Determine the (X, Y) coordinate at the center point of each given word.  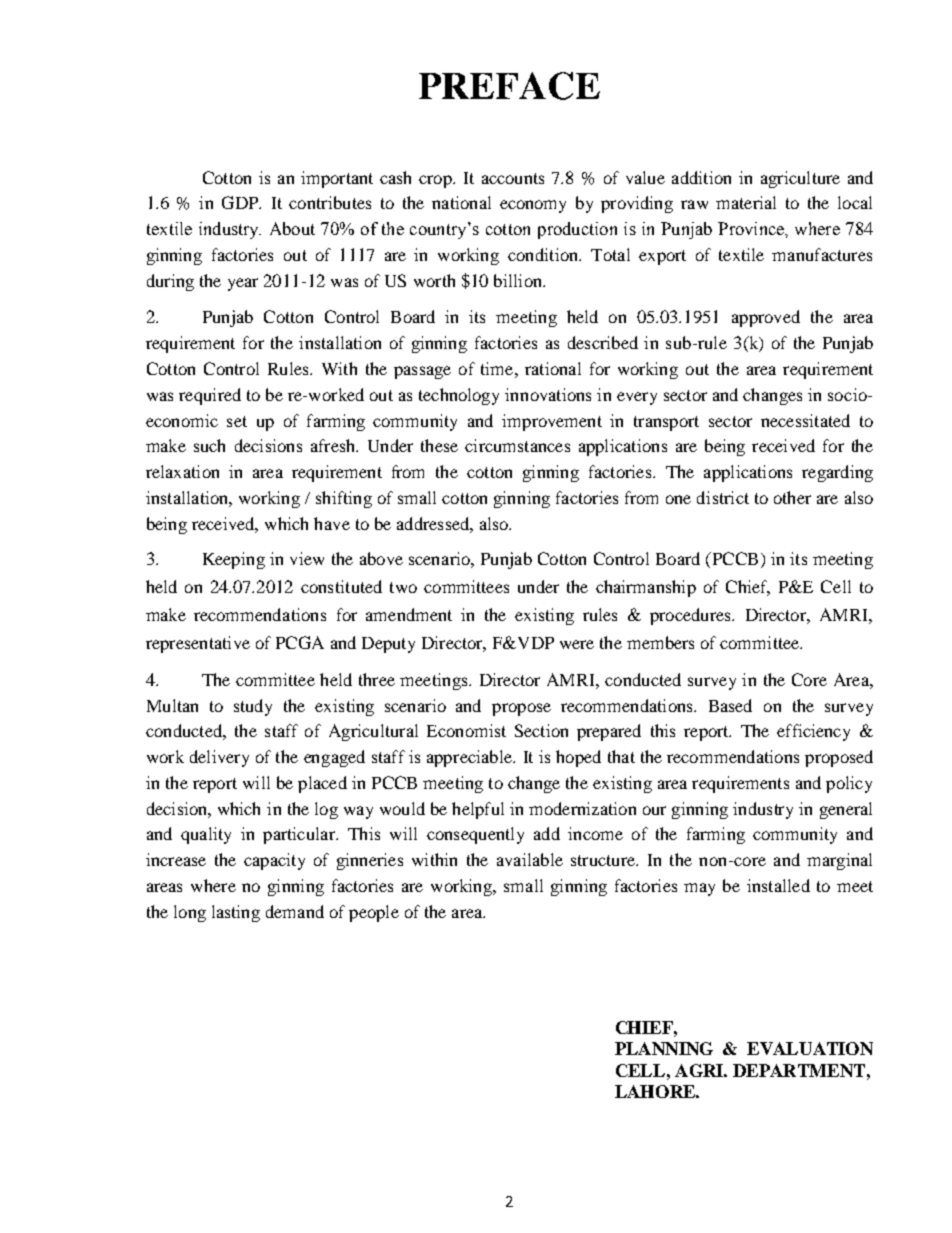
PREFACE (509, 86)
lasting (236, 913)
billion (519, 280)
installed (778, 885)
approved (766, 318)
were (577, 644)
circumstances (517, 445)
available (530, 859)
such (209, 445)
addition (701, 177)
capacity (274, 861)
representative (198, 644)
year (243, 284)
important (337, 179)
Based (730, 705)
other (792, 497)
